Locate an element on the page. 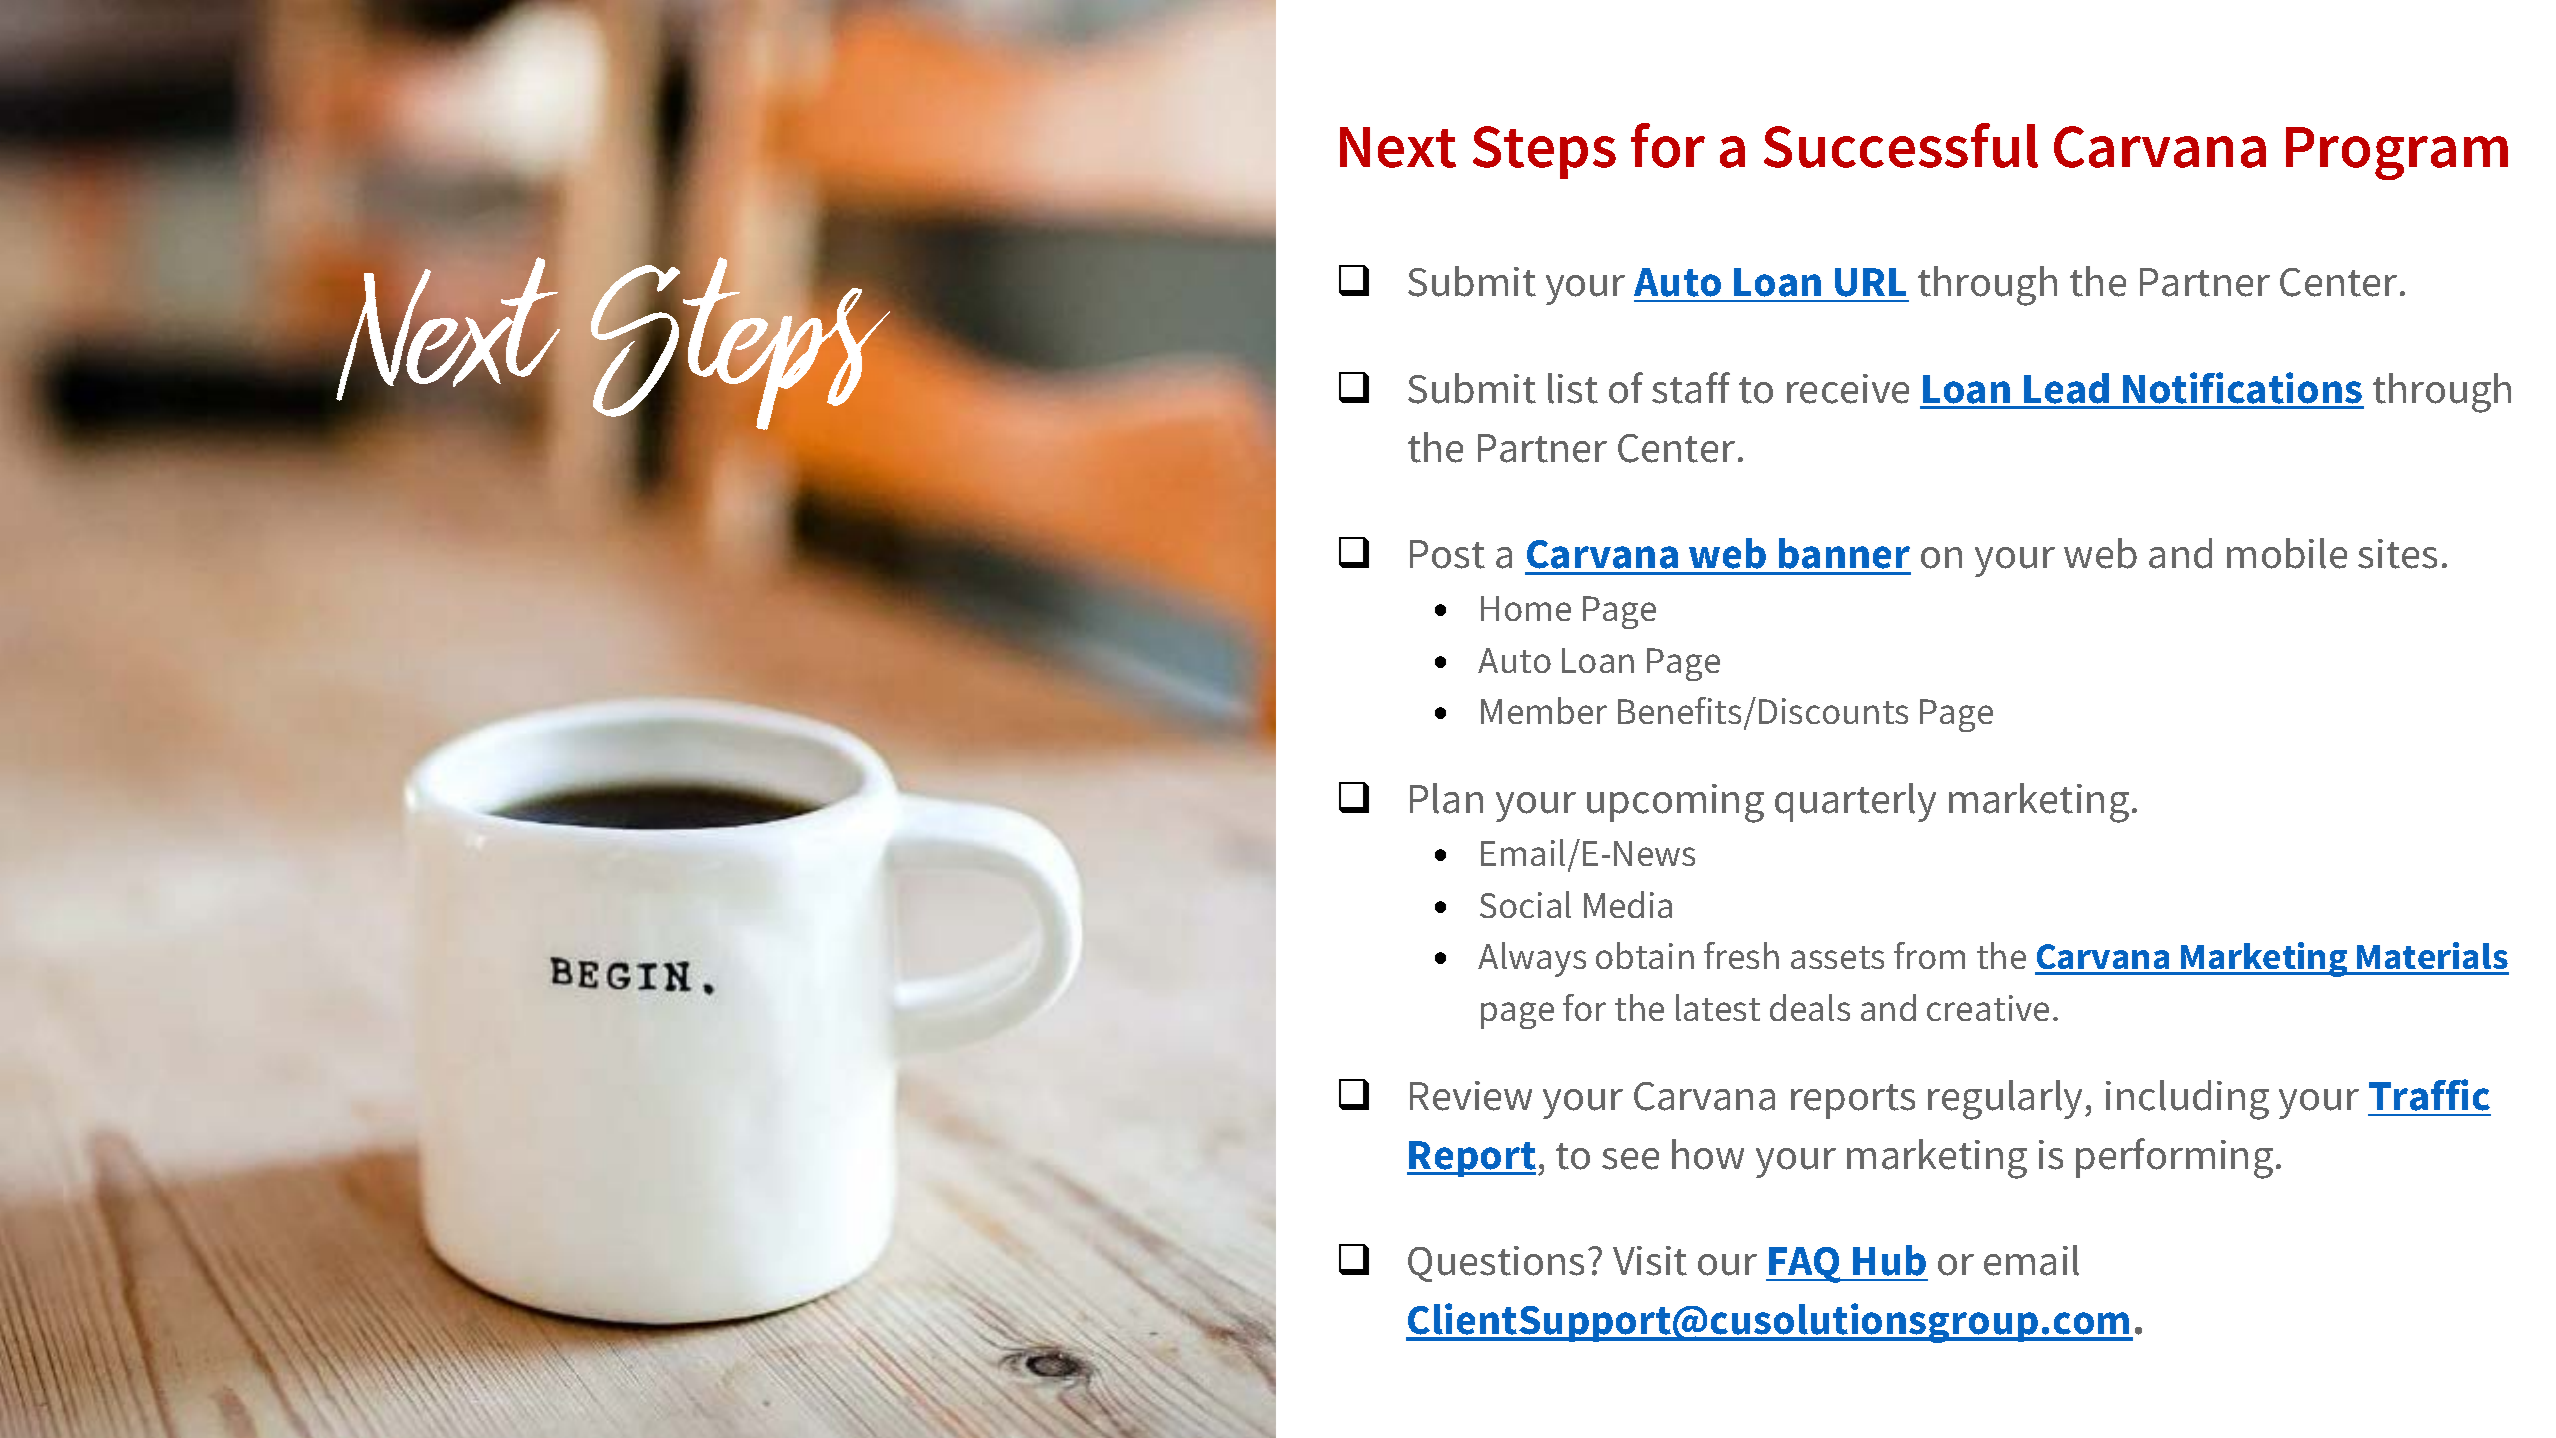 Image resolution: width=2556 pixels, height=1438 pixels. Social is located at coordinates (1525, 904).
